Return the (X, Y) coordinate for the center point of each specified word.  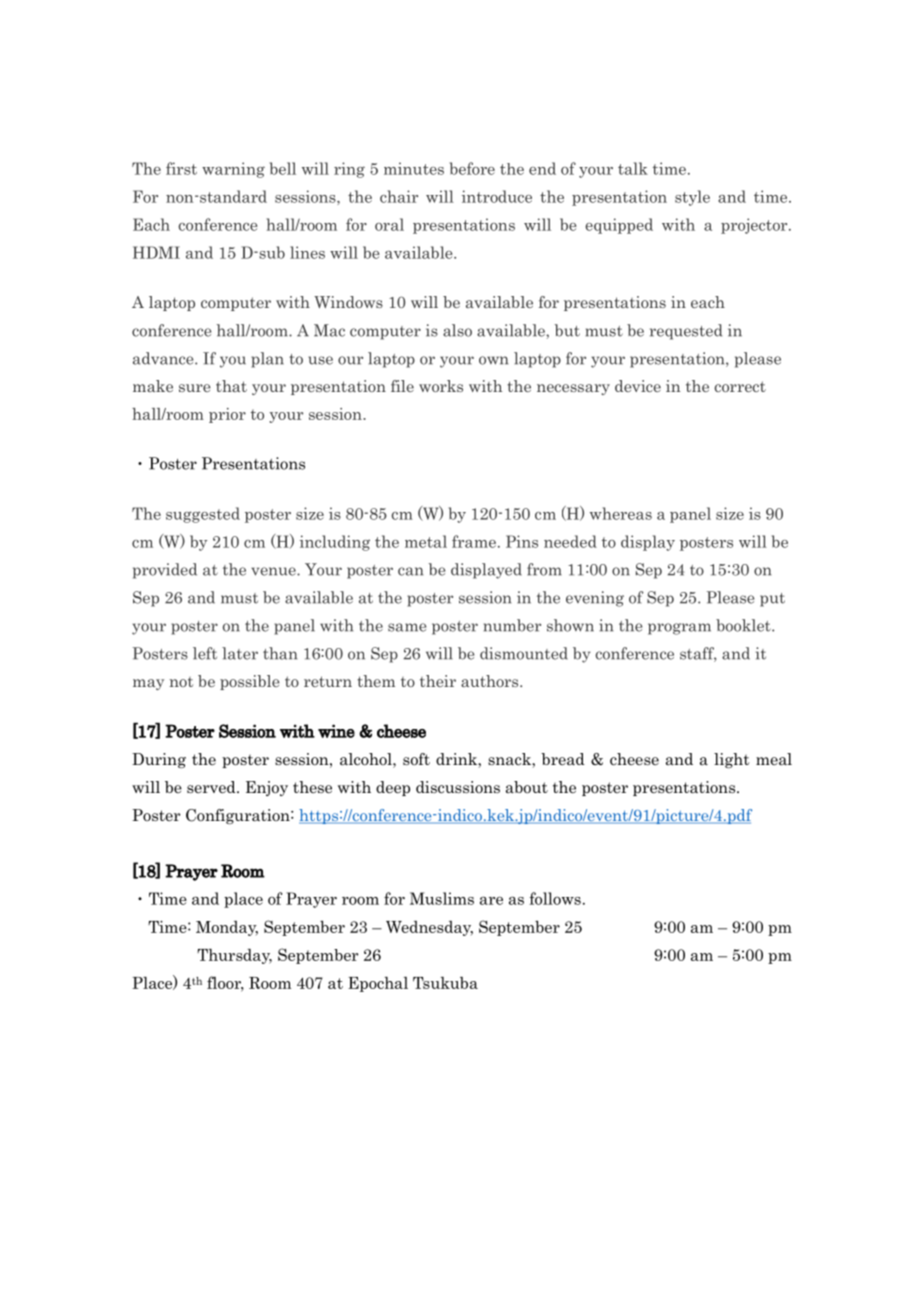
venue (274, 571)
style (692, 198)
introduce (497, 196)
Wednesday (429, 928)
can (410, 571)
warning (233, 170)
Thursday (234, 956)
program (679, 629)
